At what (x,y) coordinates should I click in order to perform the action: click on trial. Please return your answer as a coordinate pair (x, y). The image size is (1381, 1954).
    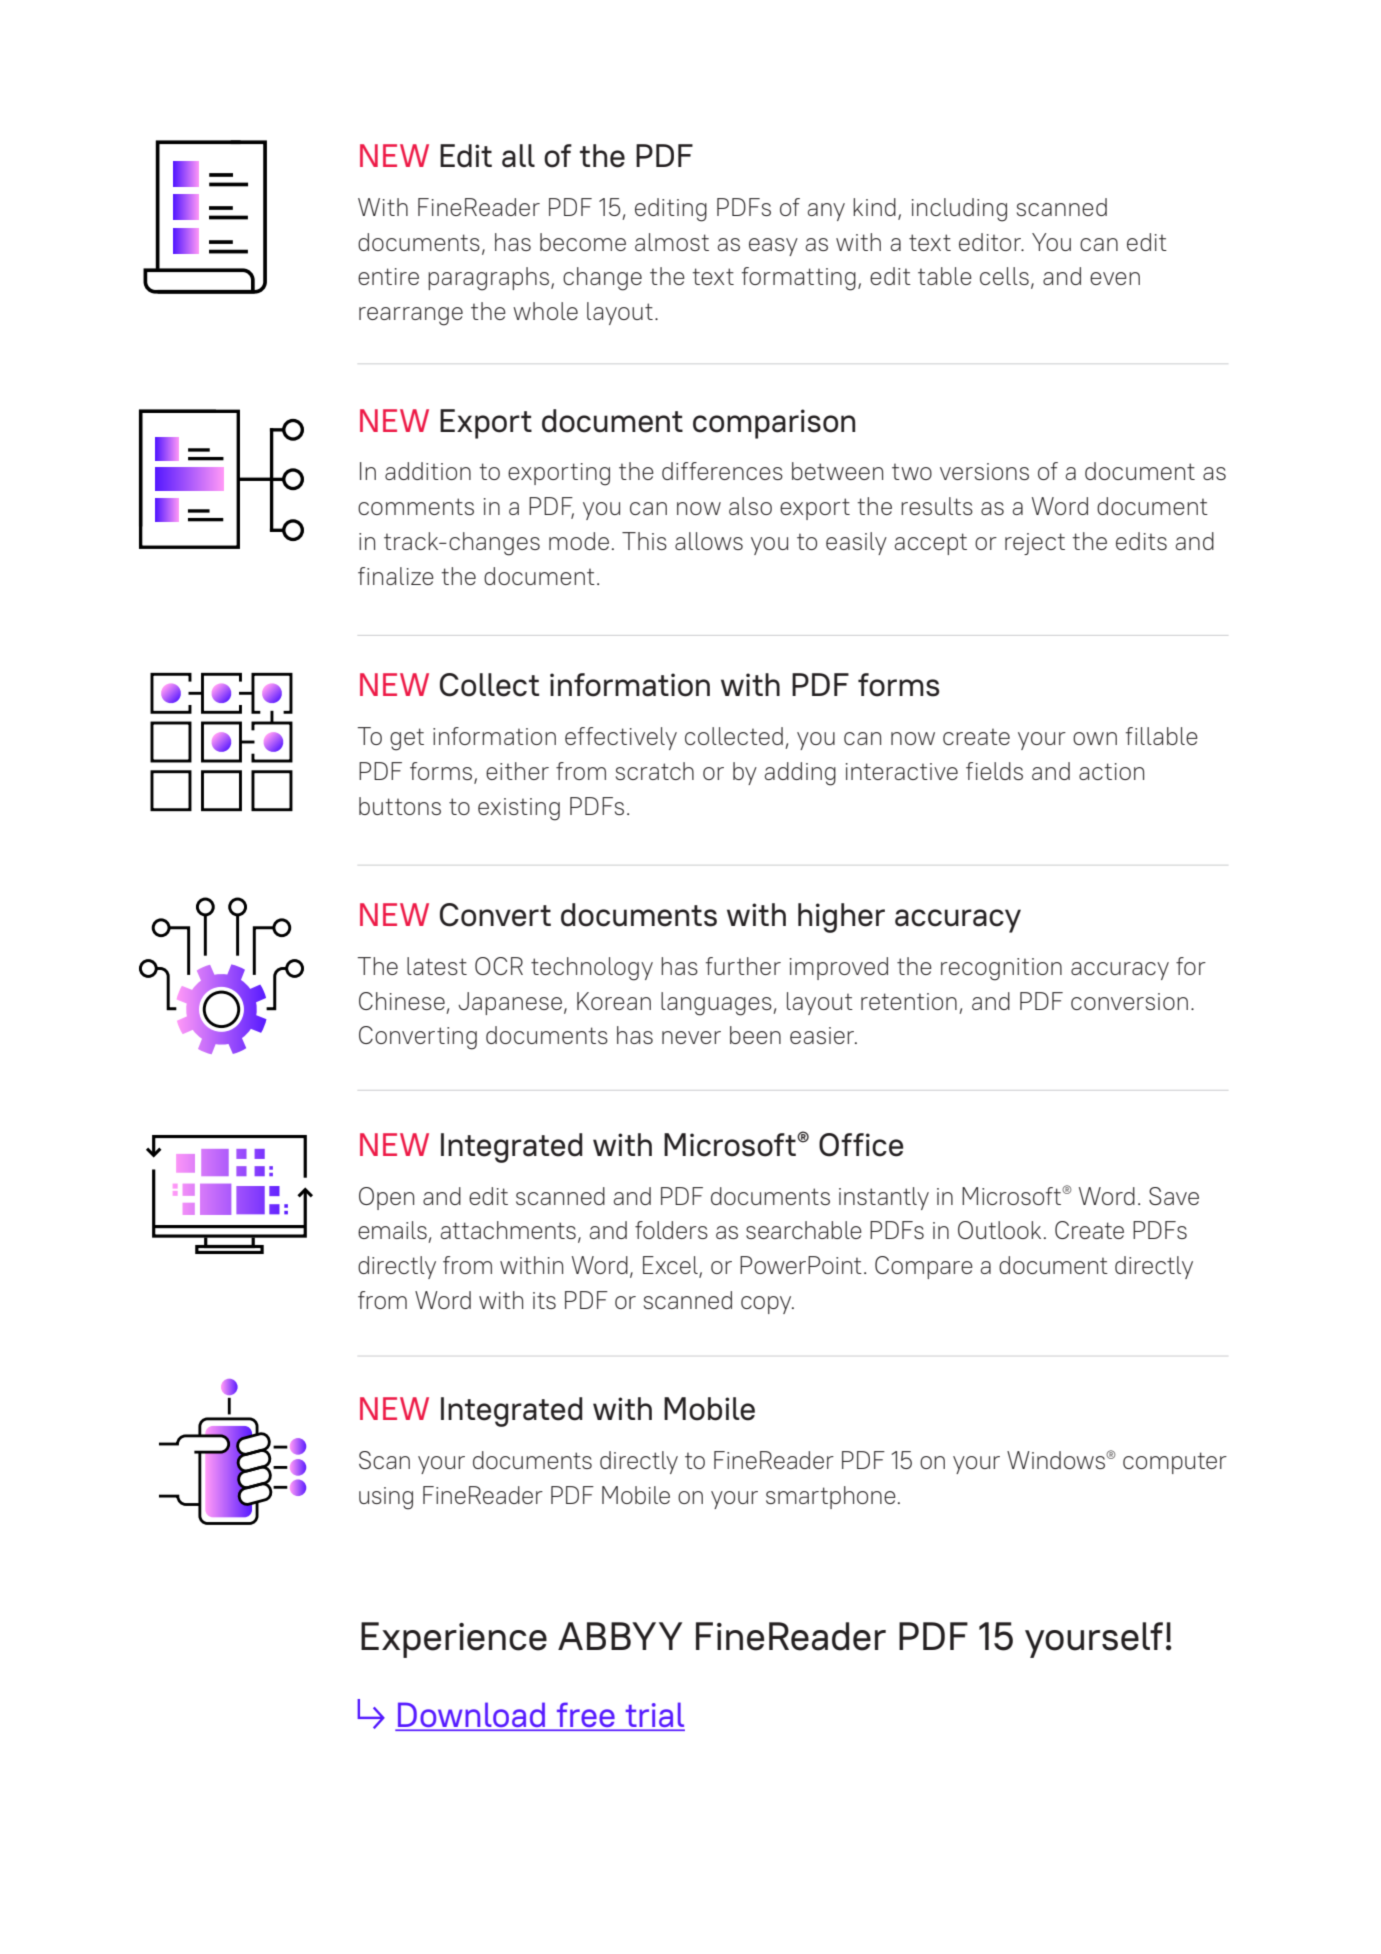
    Looking at the image, I should click on (654, 1716).
